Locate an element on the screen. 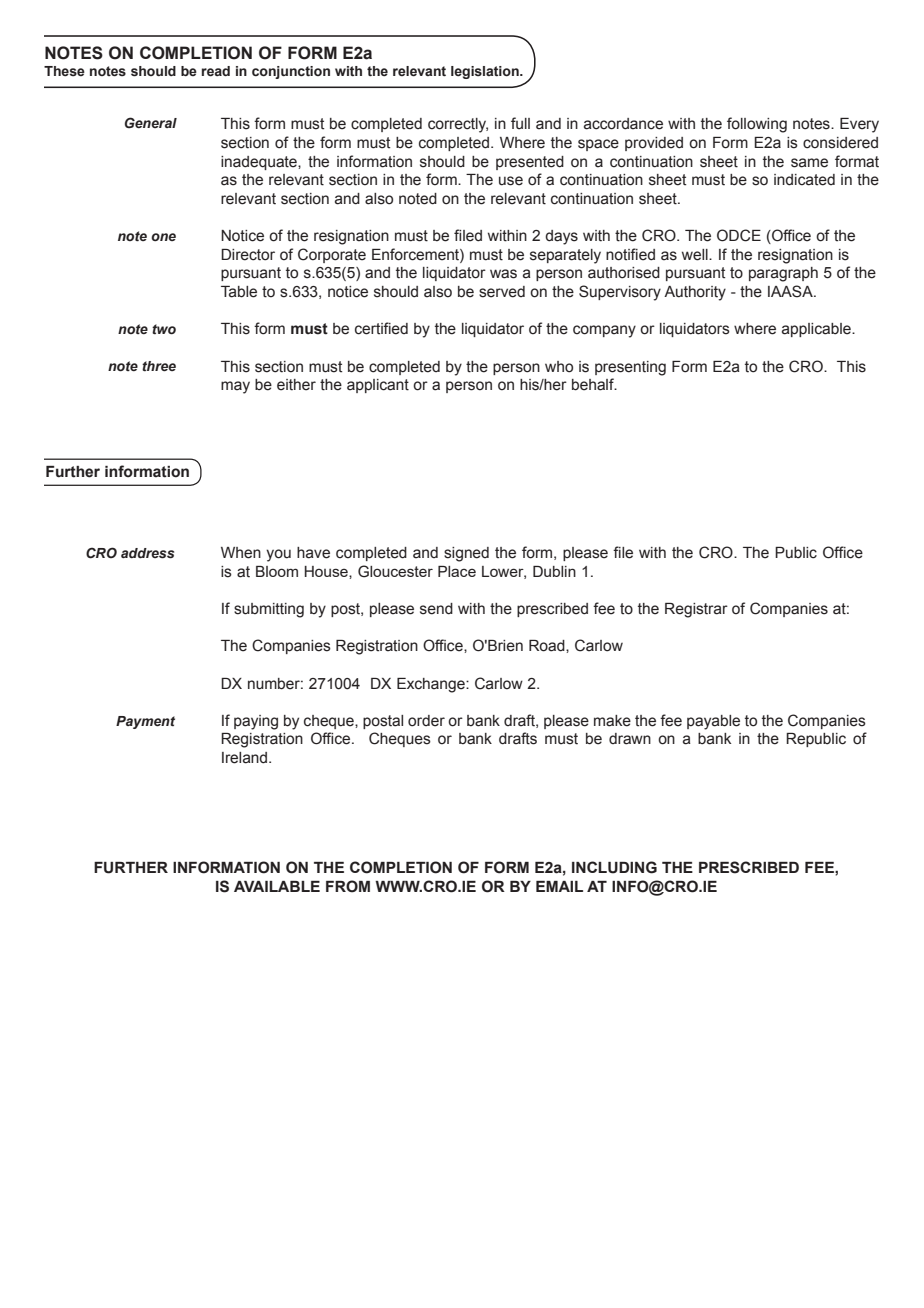 The width and height of the screenshot is (924, 1308). General is located at coordinates (151, 122).
